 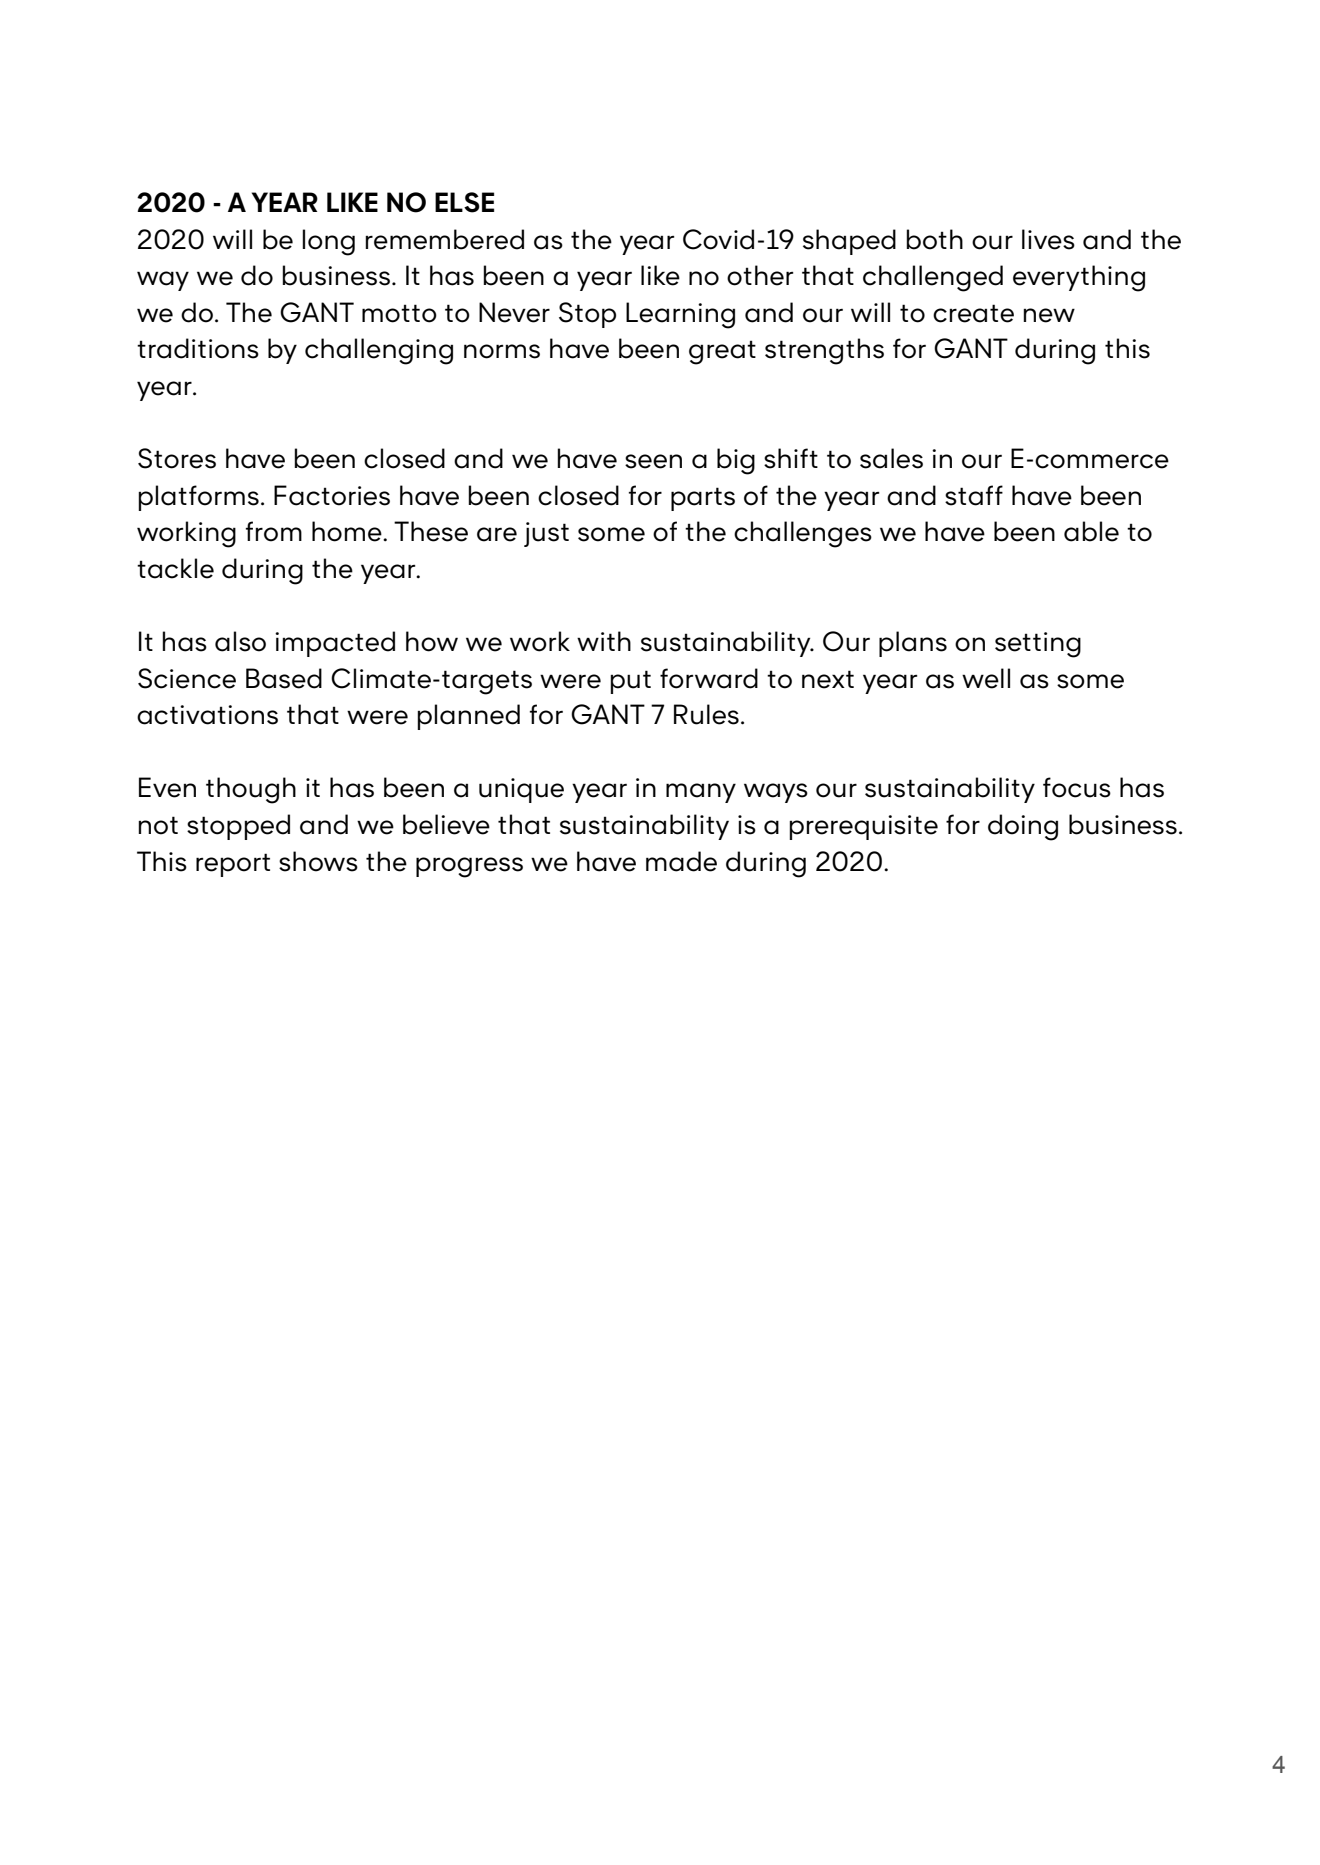 I want to click on seen, so click(x=653, y=461).
